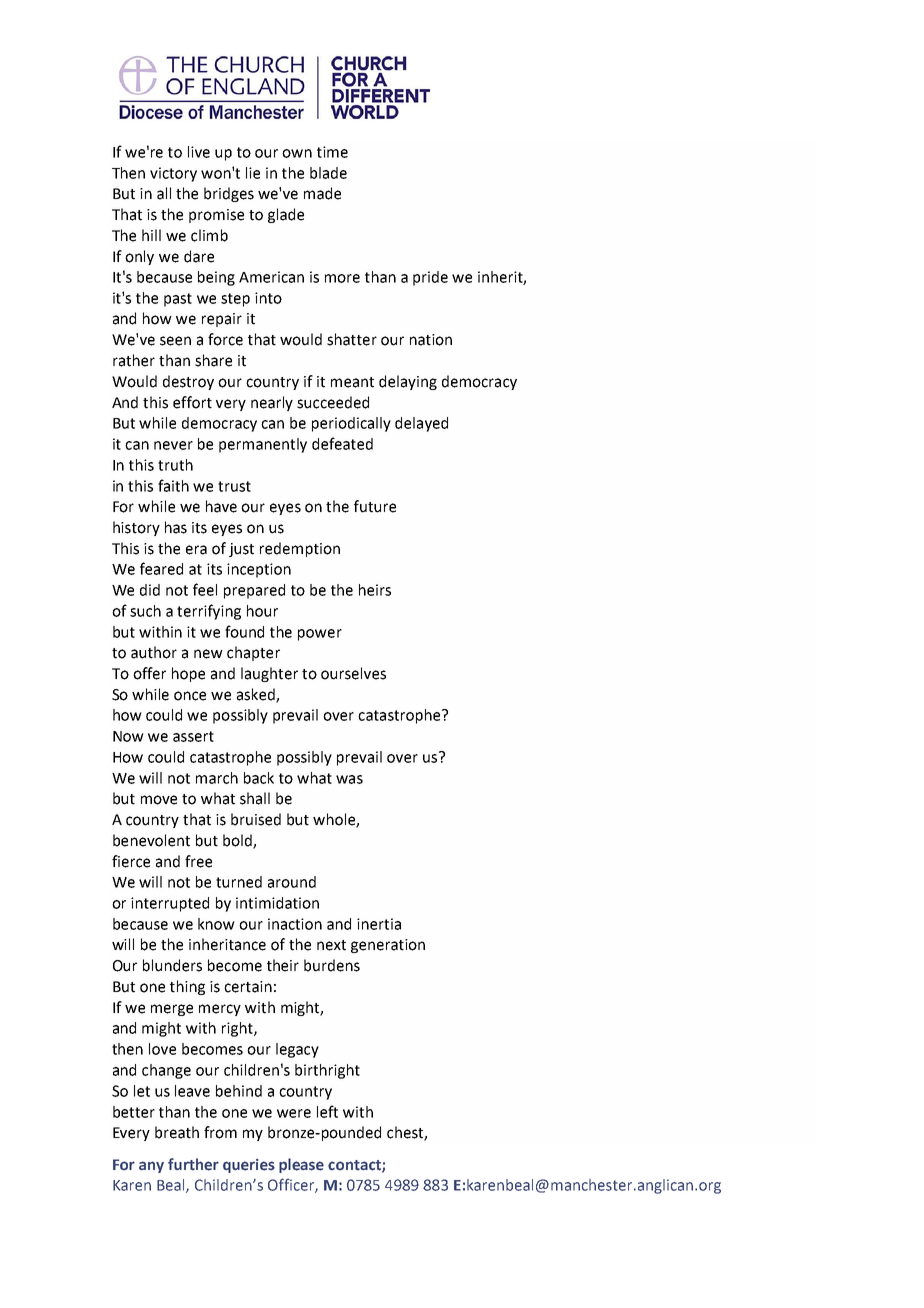 This screenshot has height=1308, width=924. I want to click on future, so click(375, 506).
